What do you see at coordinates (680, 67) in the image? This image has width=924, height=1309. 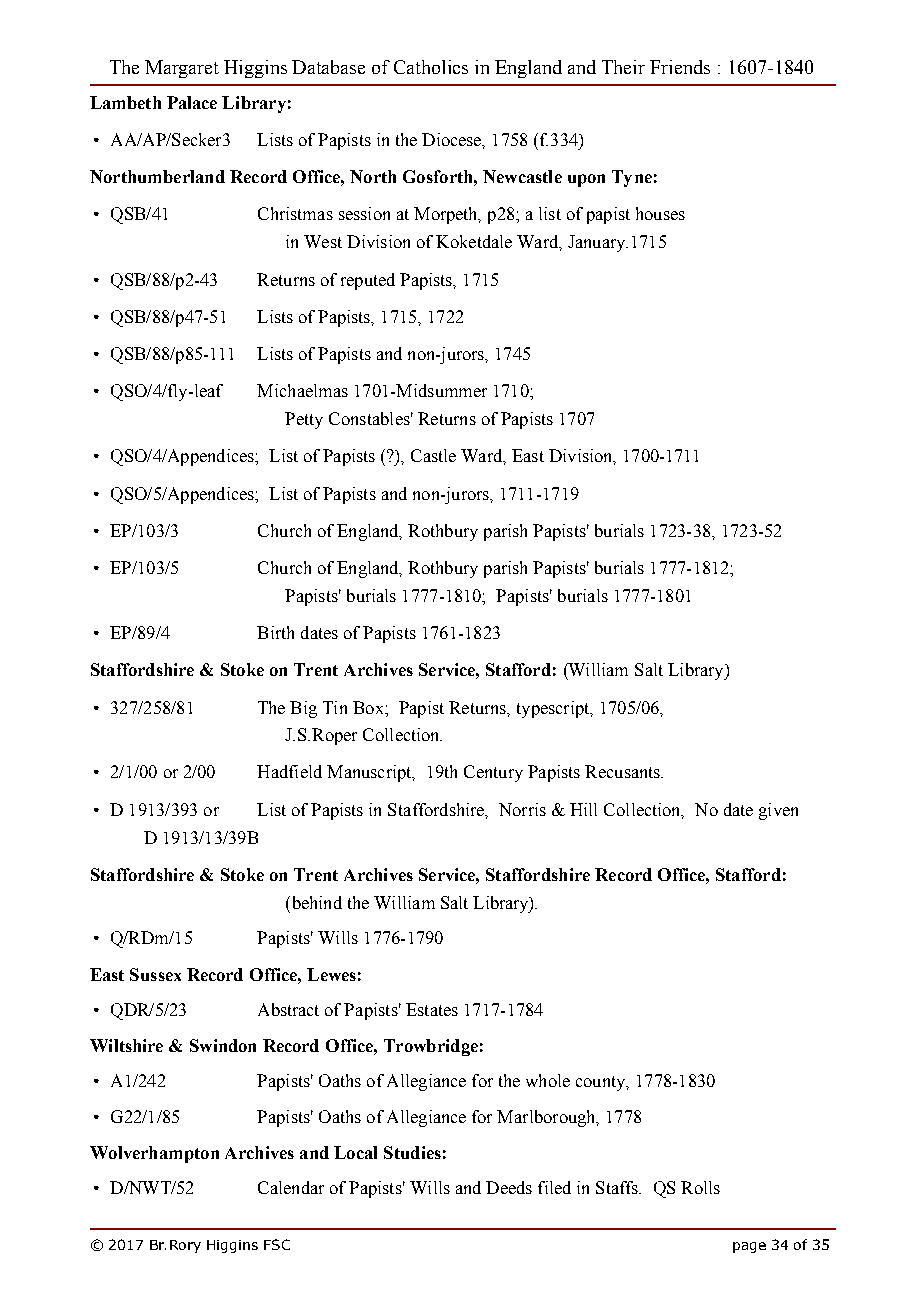 I see `Friends` at bounding box center [680, 67].
